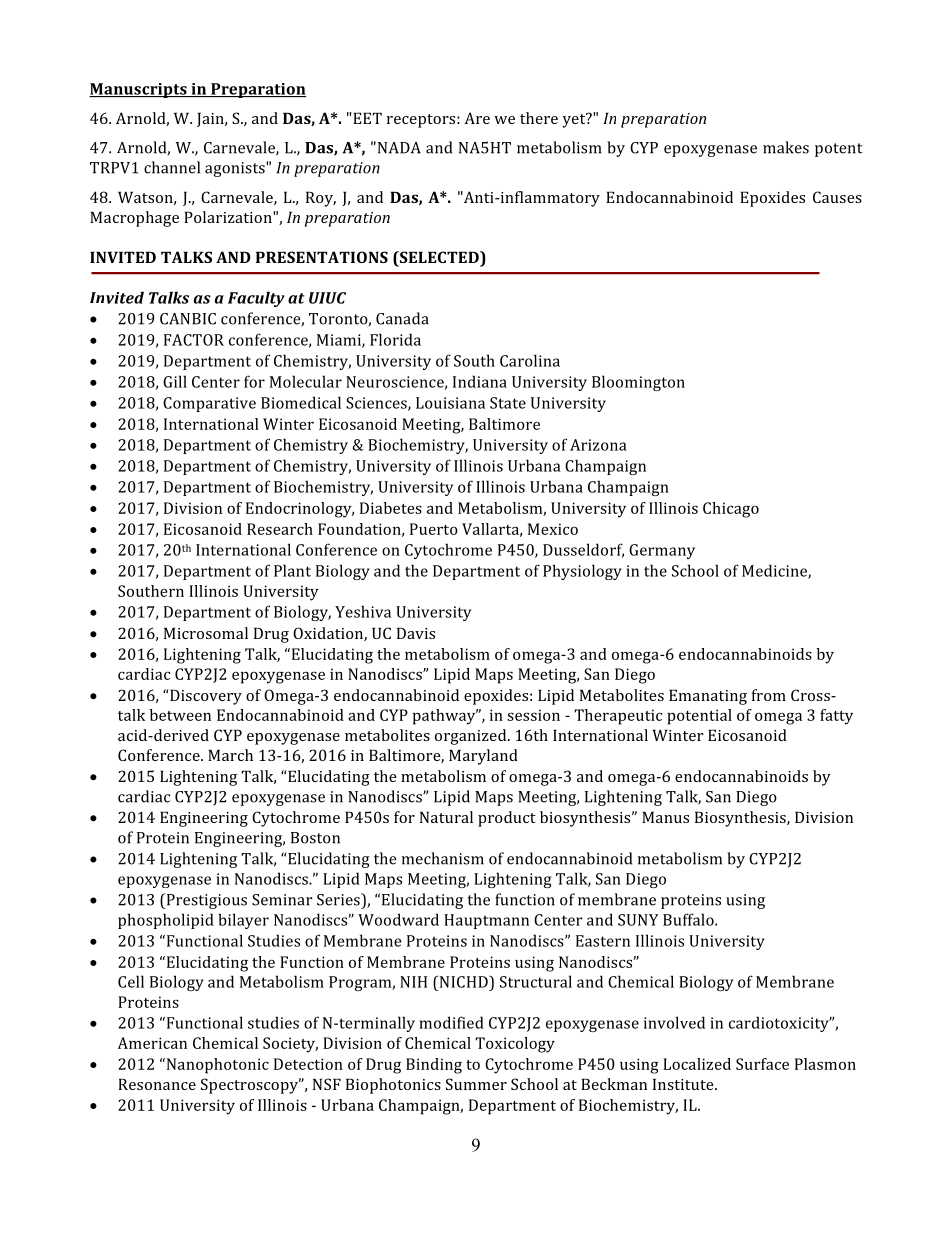 This page has width=952, height=1233. Describe the element at coordinates (206, 633) in the page. I see `Microsomal` at that location.
